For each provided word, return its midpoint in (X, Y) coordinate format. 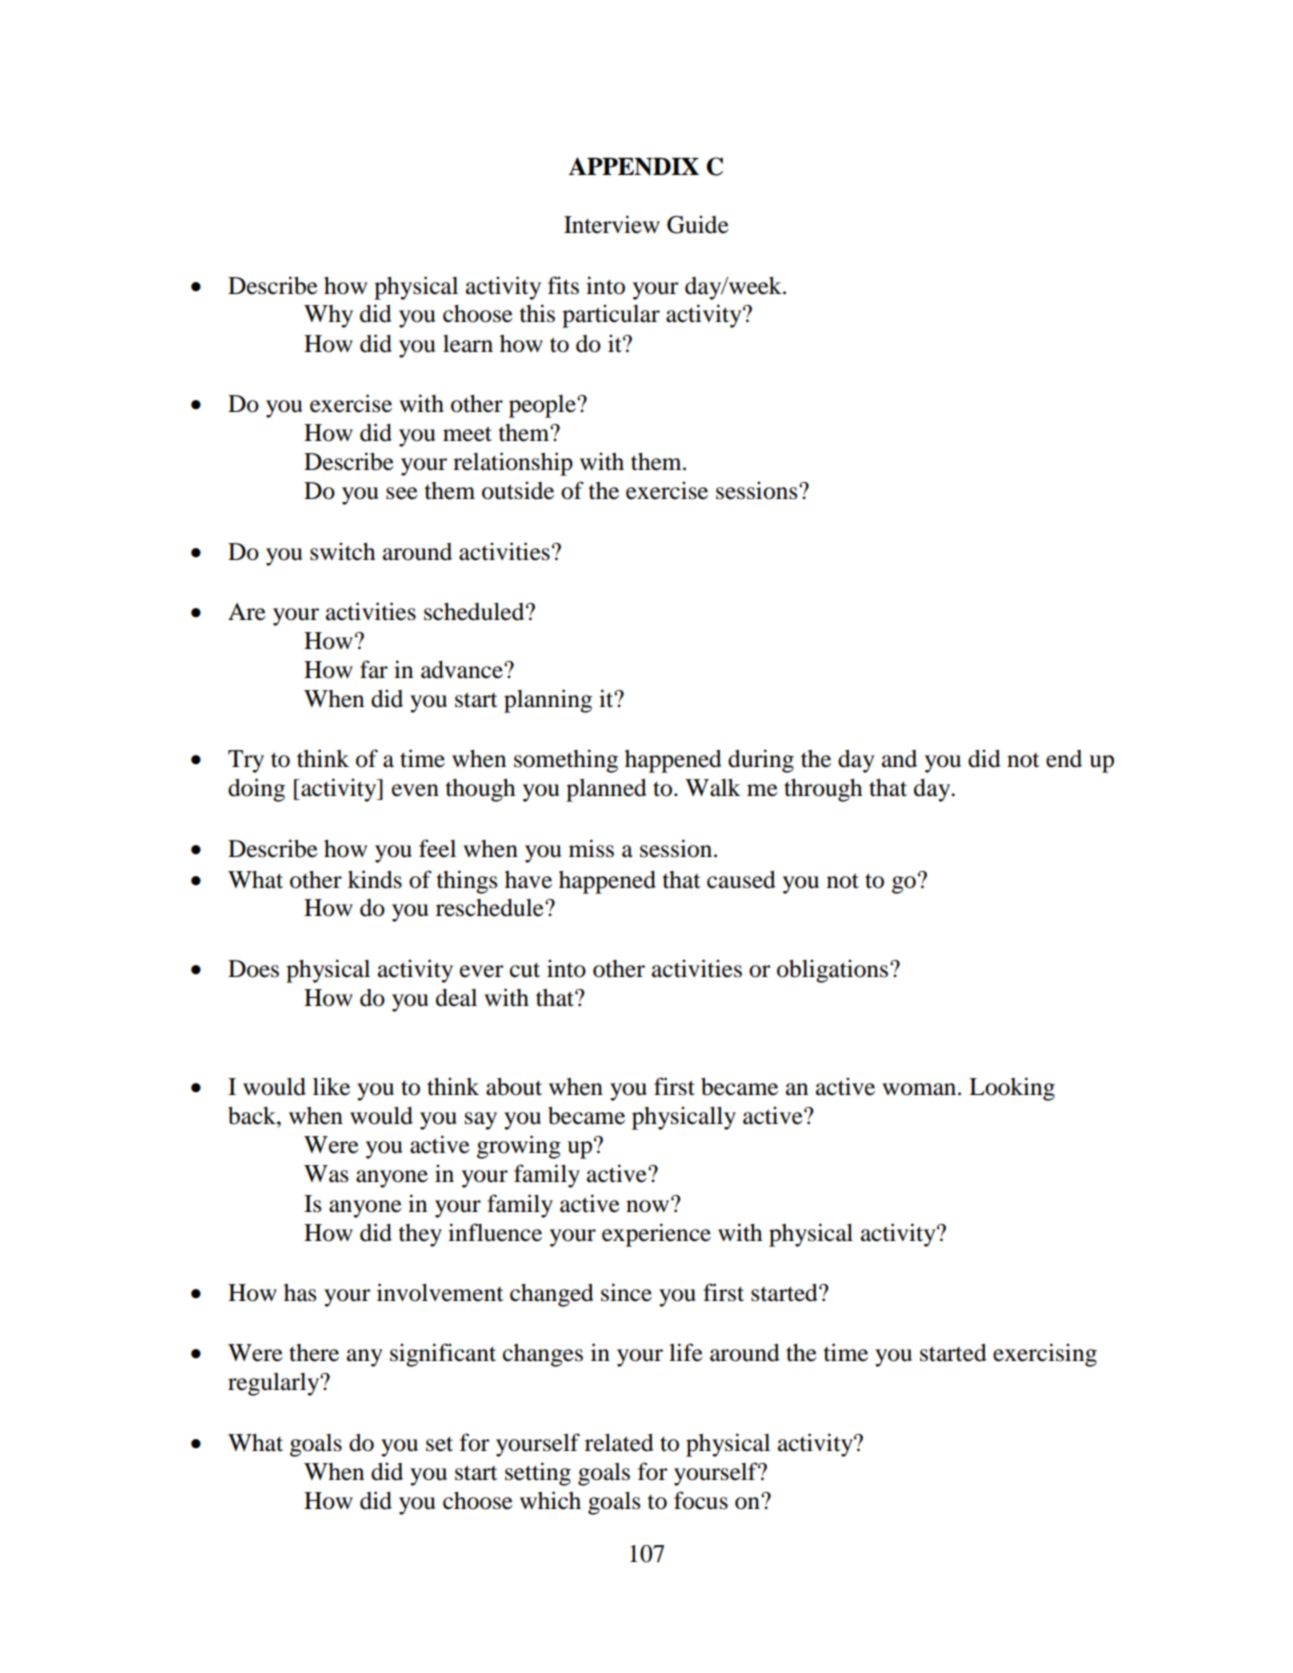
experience (656, 1235)
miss (591, 848)
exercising (1045, 1355)
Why (328, 316)
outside (518, 490)
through (823, 790)
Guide (698, 224)
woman (920, 1089)
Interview (612, 224)
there (314, 1353)
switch (342, 551)
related (619, 1443)
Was (326, 1174)
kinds (375, 879)
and (899, 759)
